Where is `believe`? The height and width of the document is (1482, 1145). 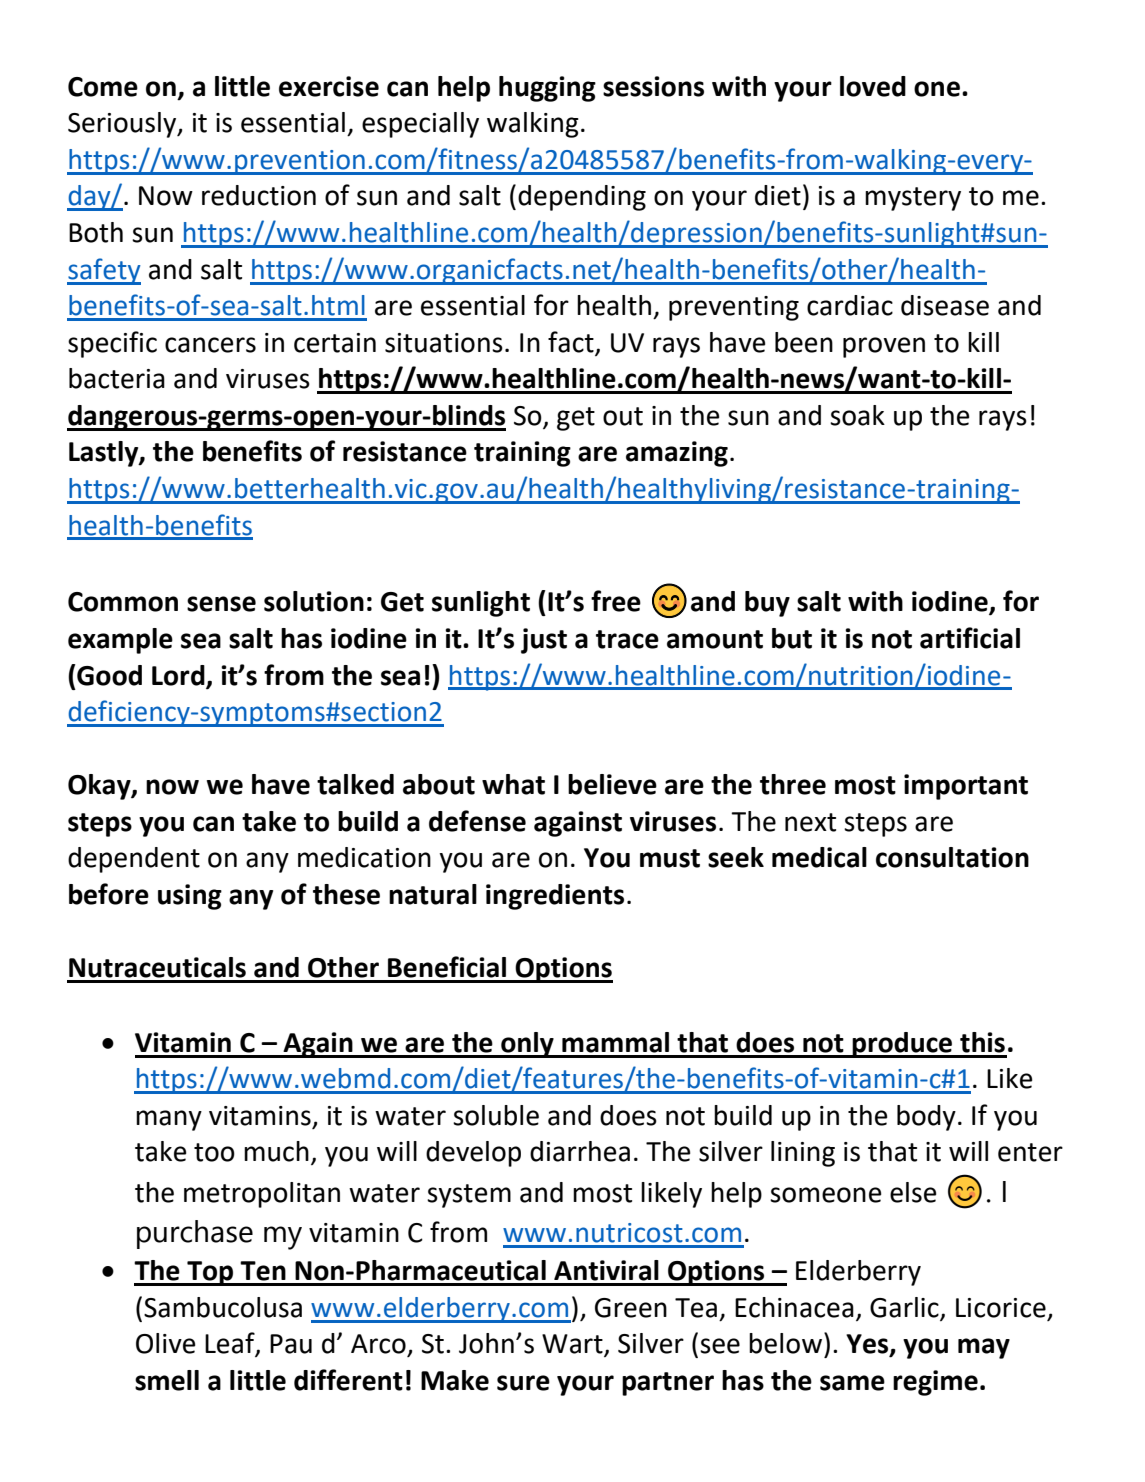
believe is located at coordinates (612, 784).
